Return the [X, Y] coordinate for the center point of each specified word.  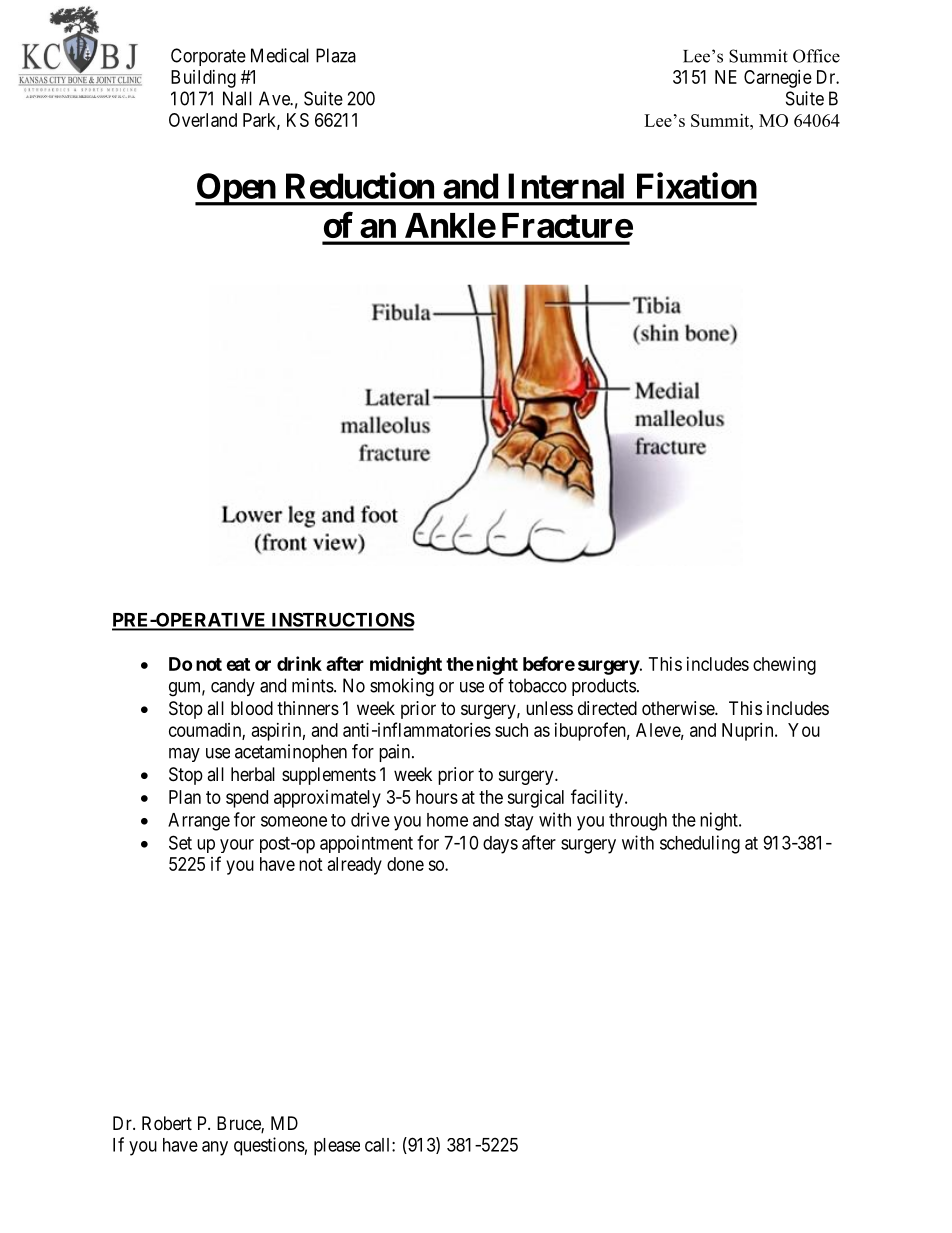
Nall [237, 98]
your [237, 846]
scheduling [700, 844]
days [500, 845]
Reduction [360, 185]
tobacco [537, 685]
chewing [784, 666]
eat [238, 664]
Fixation [697, 185]
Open [236, 189]
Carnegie [778, 79]
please [337, 1147]
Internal [566, 186]
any [215, 1148]
